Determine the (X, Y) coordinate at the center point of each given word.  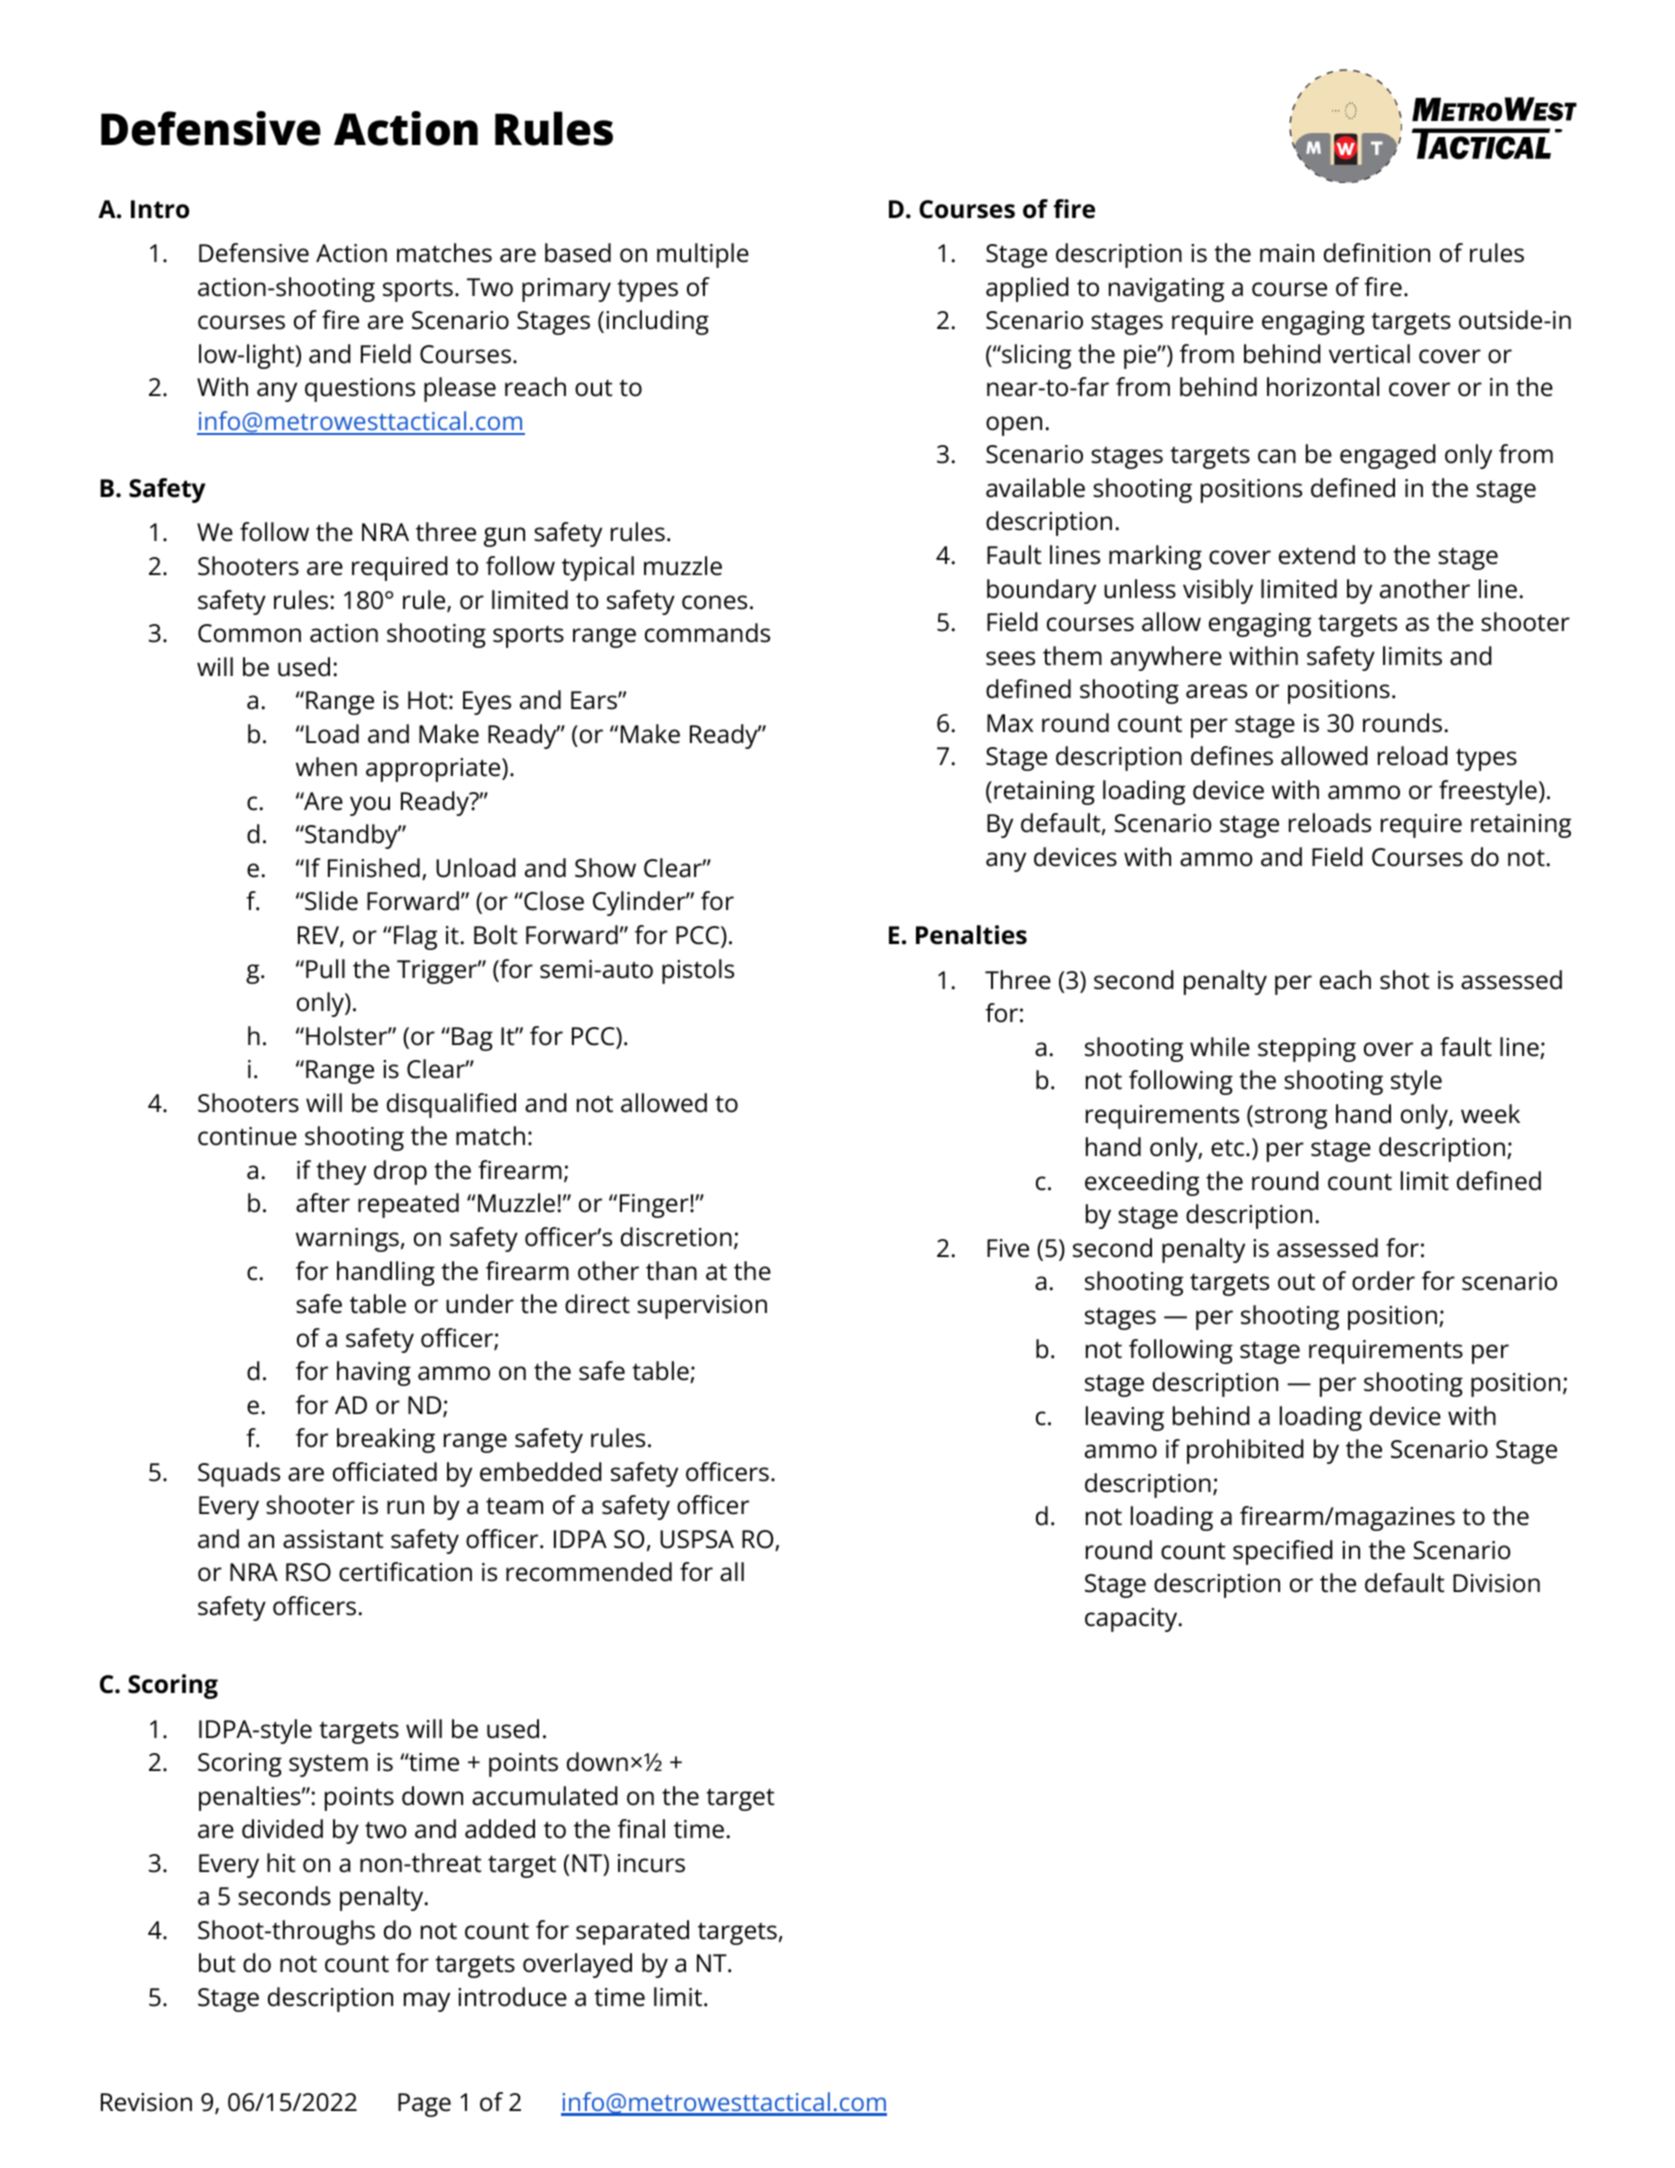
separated (632, 1932)
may (427, 2002)
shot (1405, 980)
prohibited (1245, 1451)
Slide (330, 901)
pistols (698, 971)
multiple (703, 255)
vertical (1369, 354)
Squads (239, 1474)
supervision (702, 1307)
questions (360, 390)
